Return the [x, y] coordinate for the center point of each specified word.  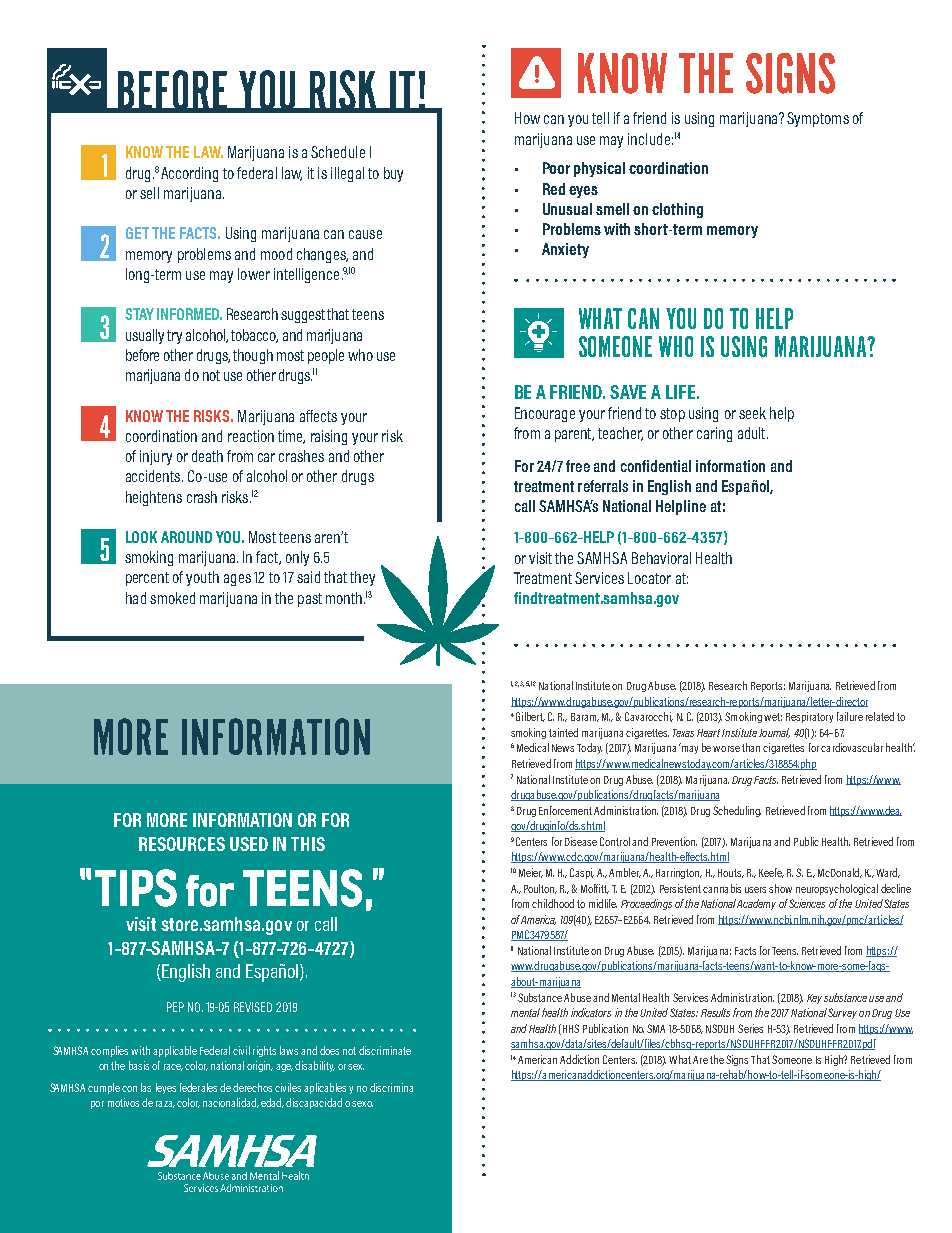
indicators [591, 1012]
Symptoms [818, 119]
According [189, 174]
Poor [556, 168]
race [173, 1067]
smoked [172, 598]
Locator [649, 578]
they [362, 578]
